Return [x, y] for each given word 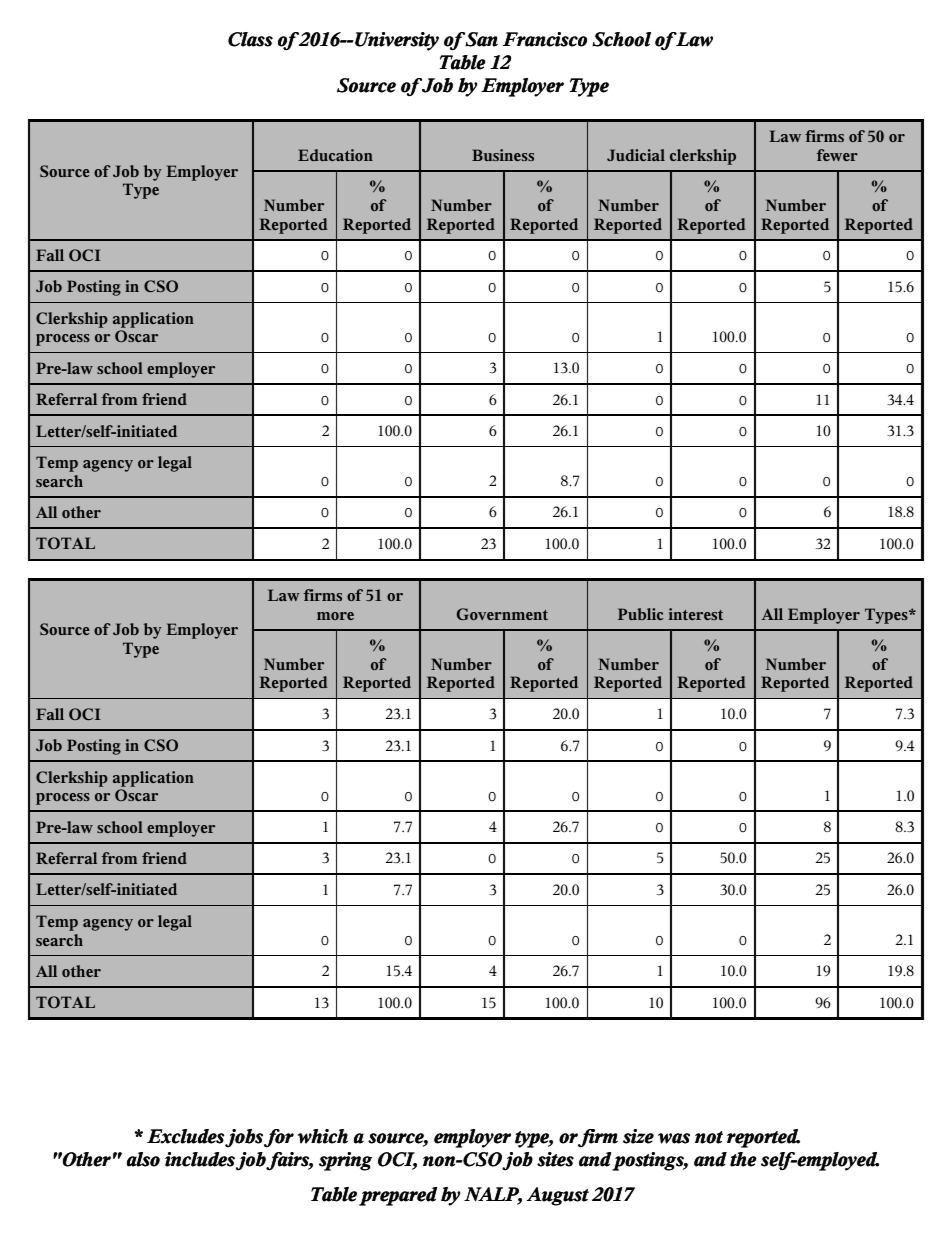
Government [502, 614]
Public [640, 614]
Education [335, 155]
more [335, 616]
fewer [837, 155]
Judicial [636, 155]
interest [696, 614]
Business [503, 155]
